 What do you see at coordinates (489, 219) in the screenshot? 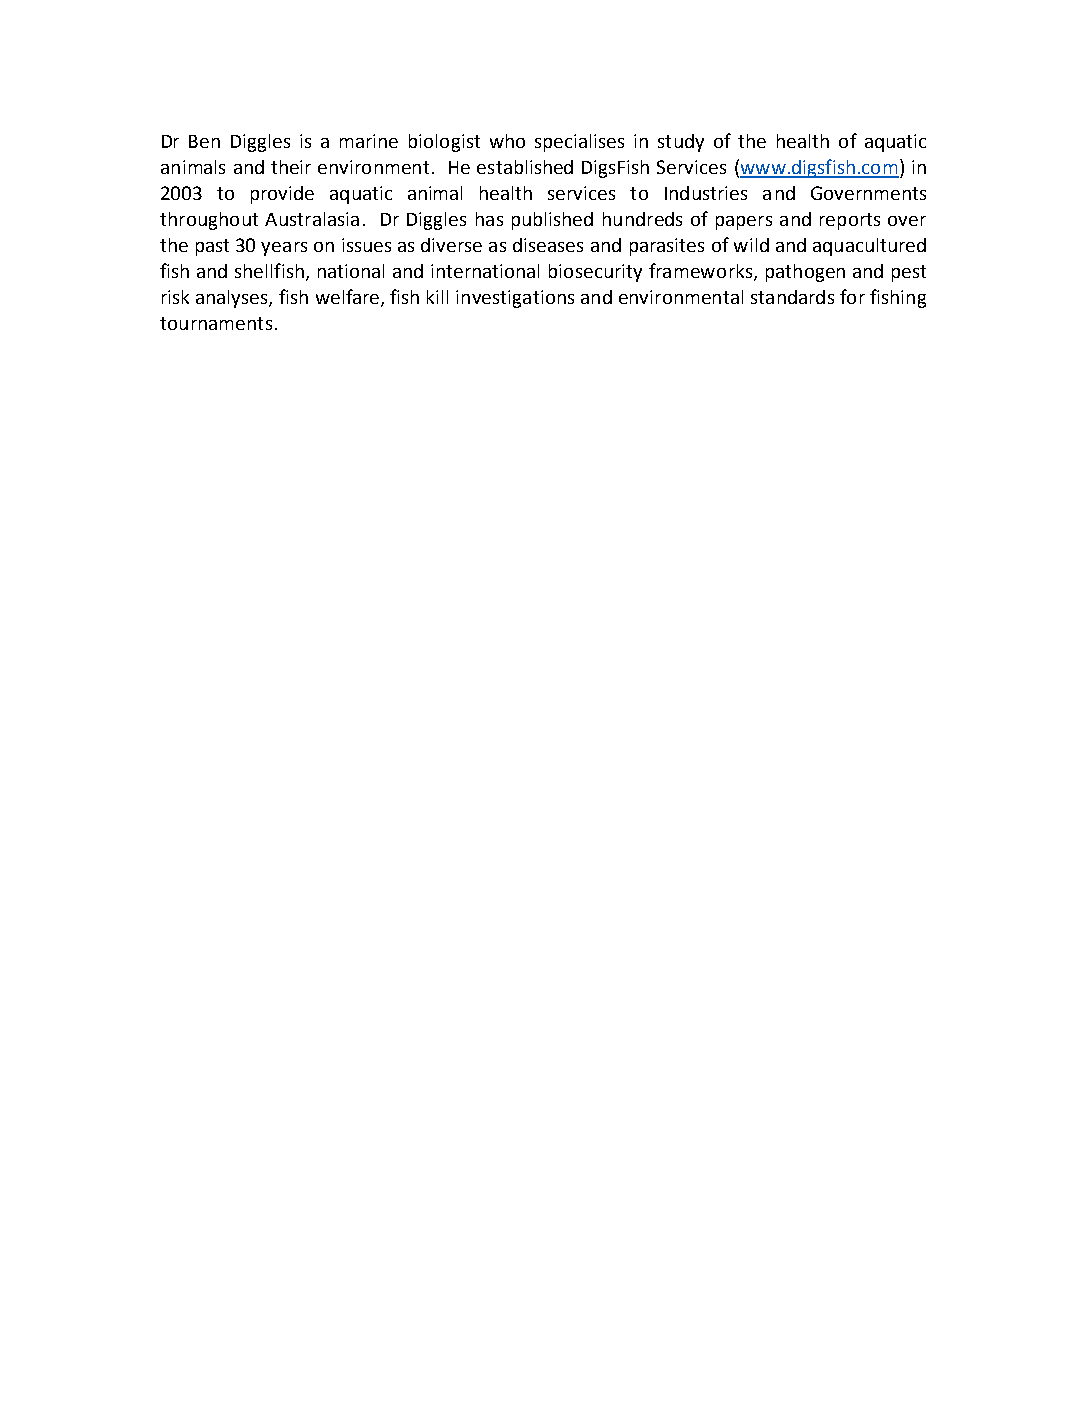
I see `has` at bounding box center [489, 219].
